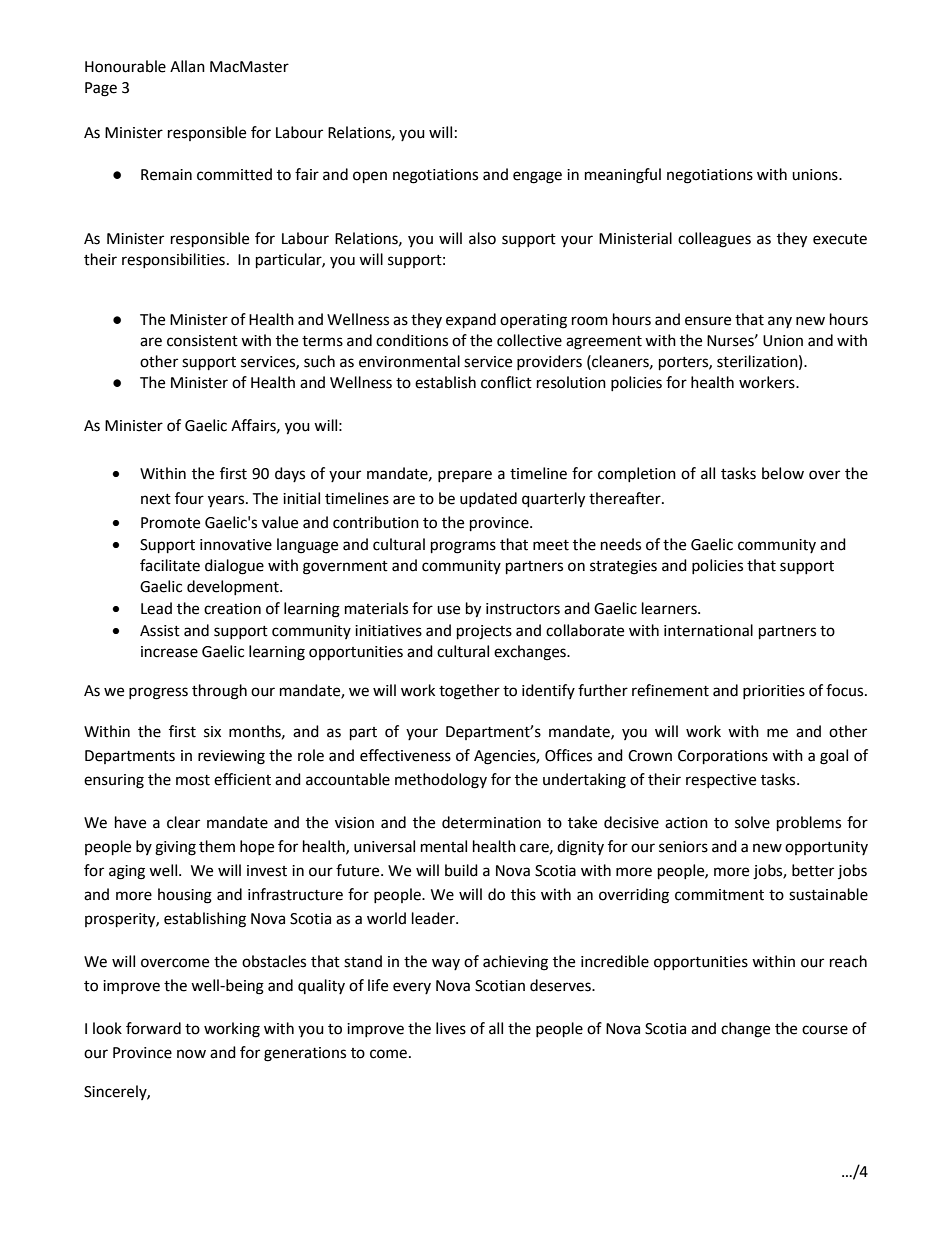 The image size is (952, 1233). What do you see at coordinates (506, 382) in the page?
I see `conflict` at bounding box center [506, 382].
